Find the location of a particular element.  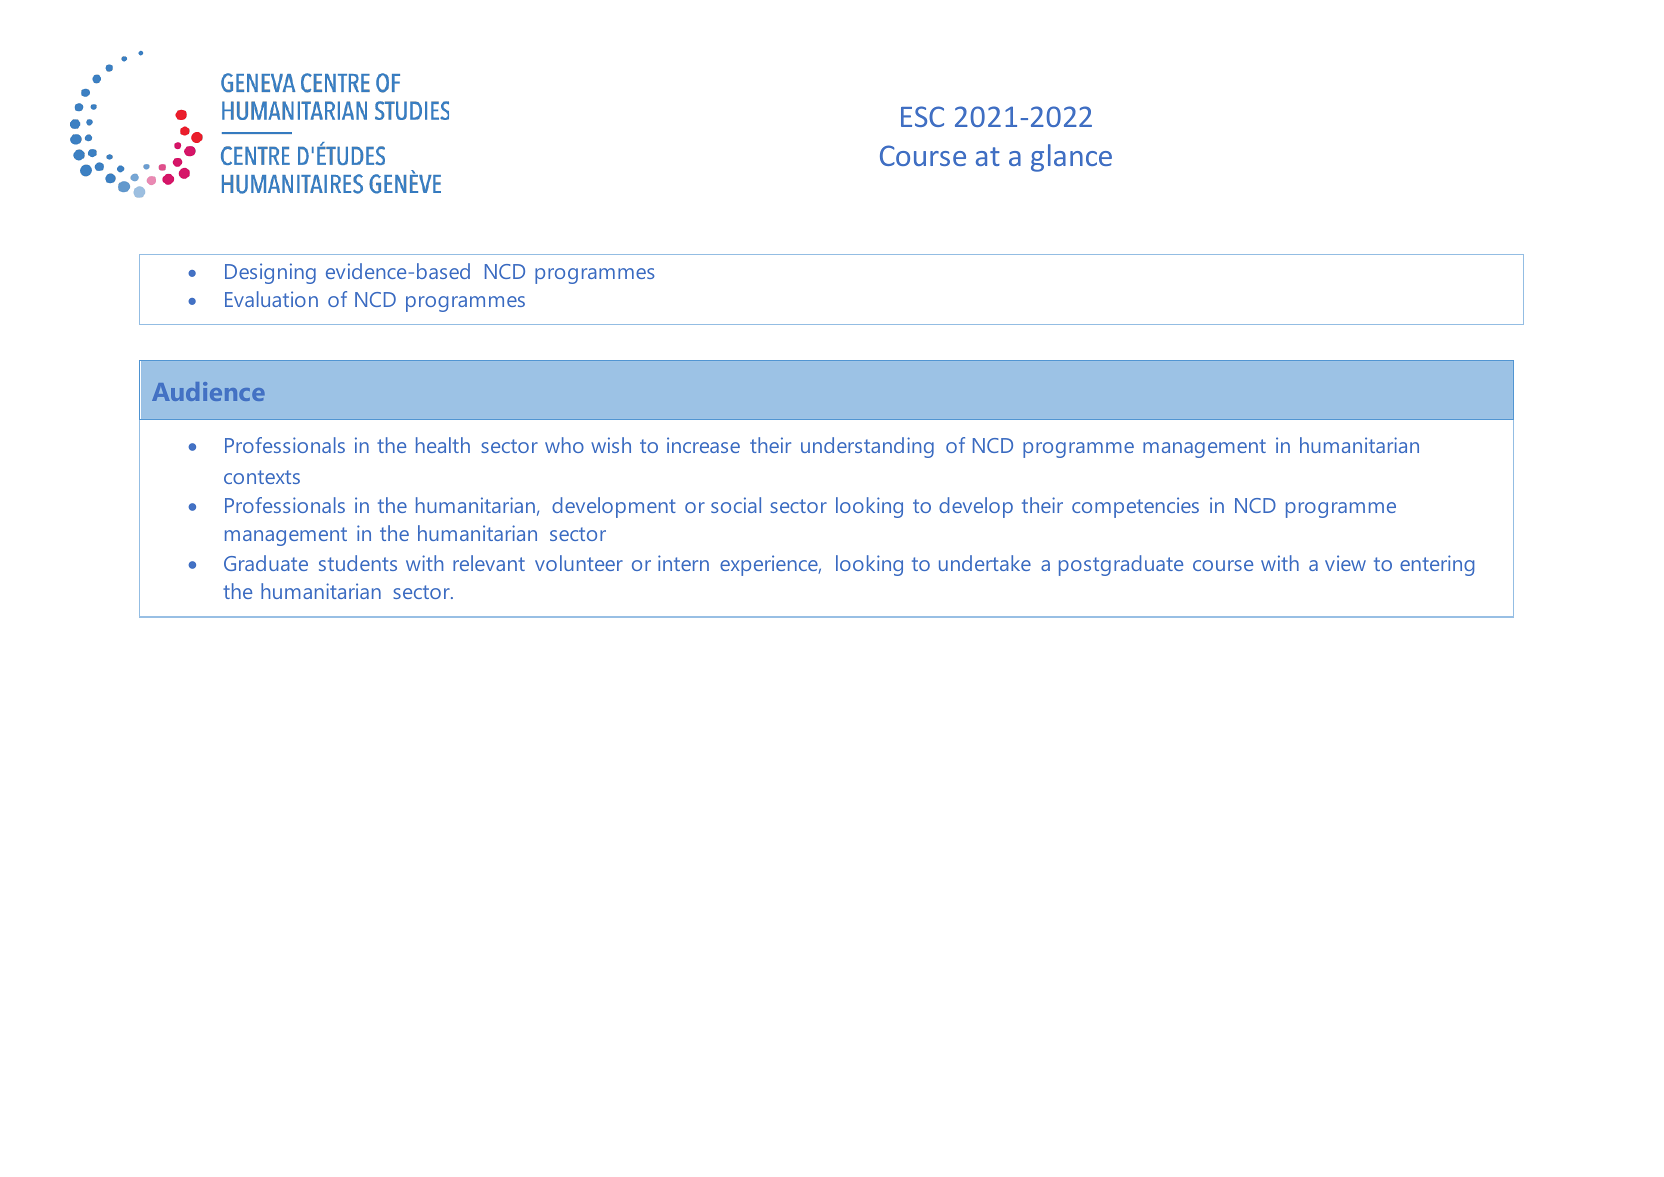

understanding is located at coordinates (867, 447).
